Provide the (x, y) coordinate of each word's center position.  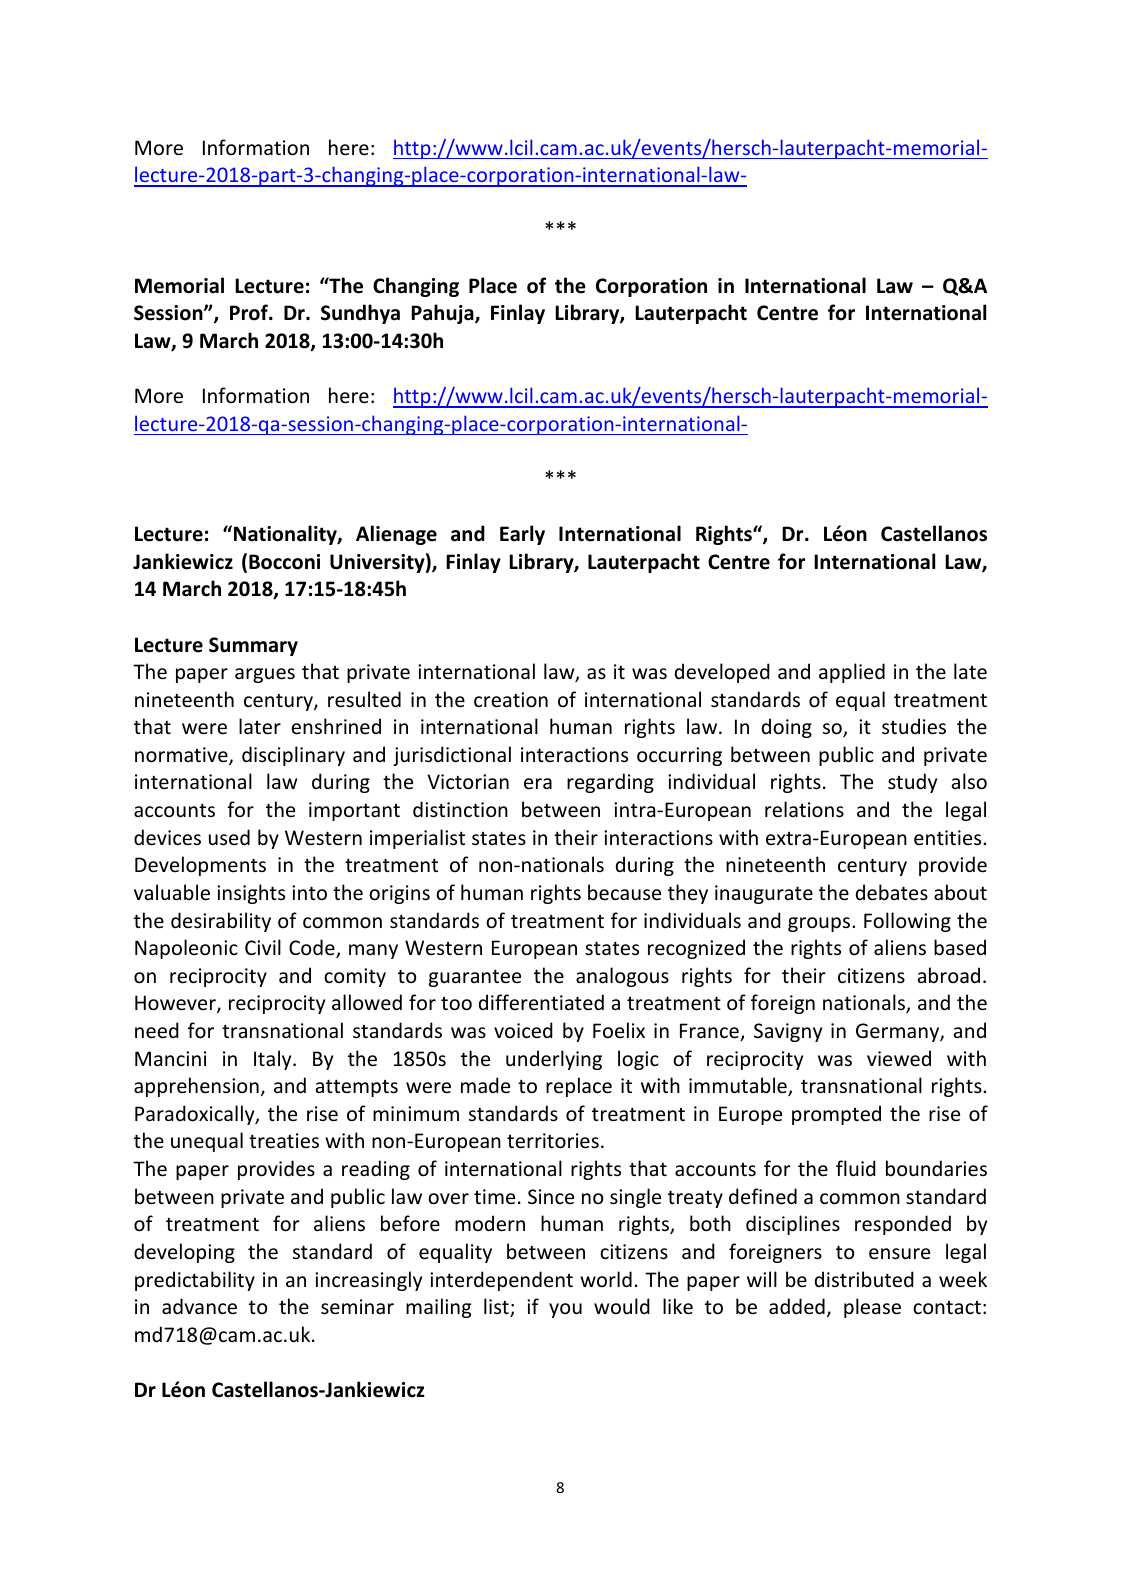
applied (852, 673)
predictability (195, 1281)
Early (522, 535)
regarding (610, 783)
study (912, 783)
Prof (250, 312)
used (229, 837)
